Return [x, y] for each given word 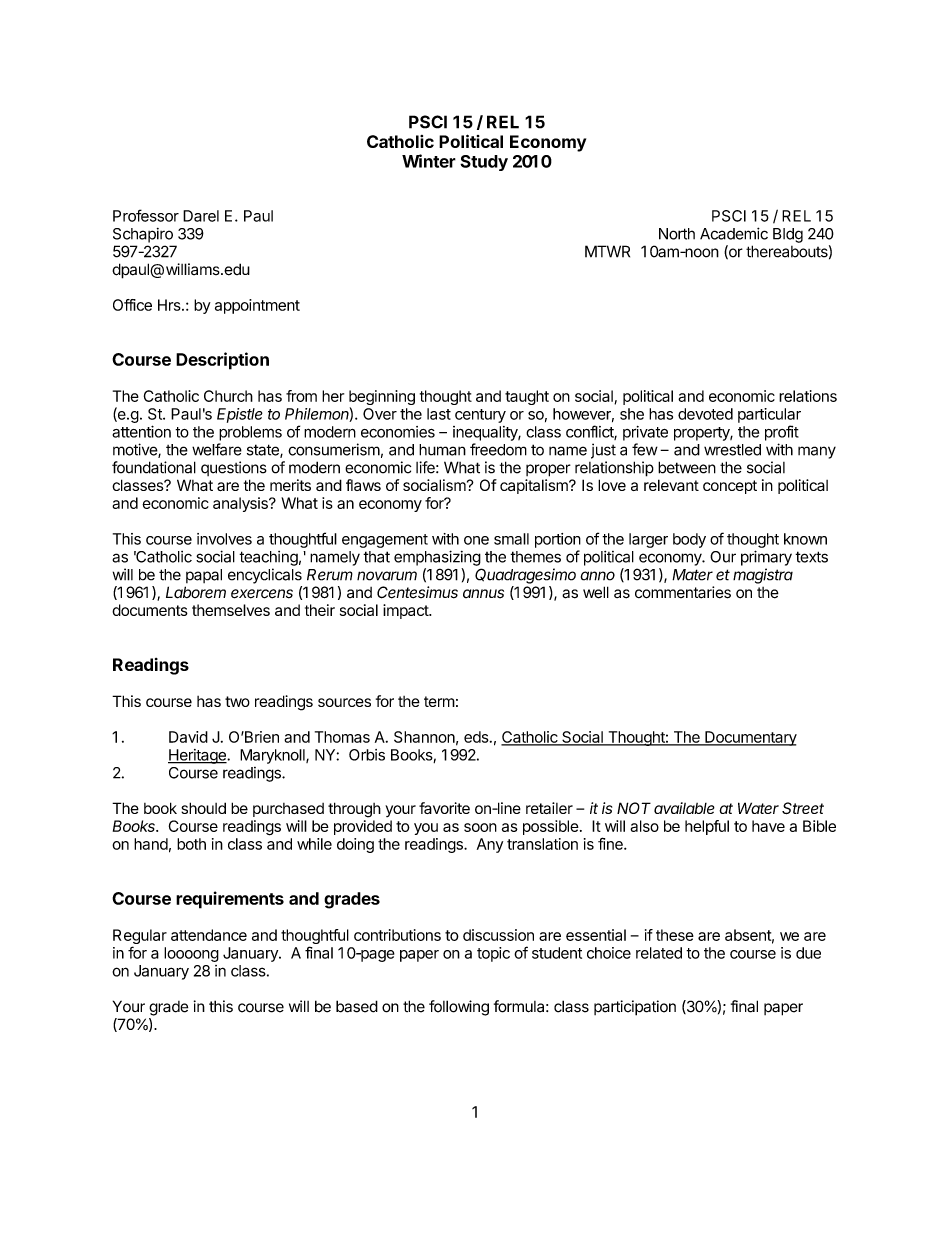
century [480, 416]
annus [483, 594]
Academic [734, 233]
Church [228, 396]
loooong [191, 954]
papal [204, 576]
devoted [705, 414]
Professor [146, 215]
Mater [692, 575]
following [459, 1008]
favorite [444, 808]
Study [484, 163]
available [684, 808]
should [203, 808]
